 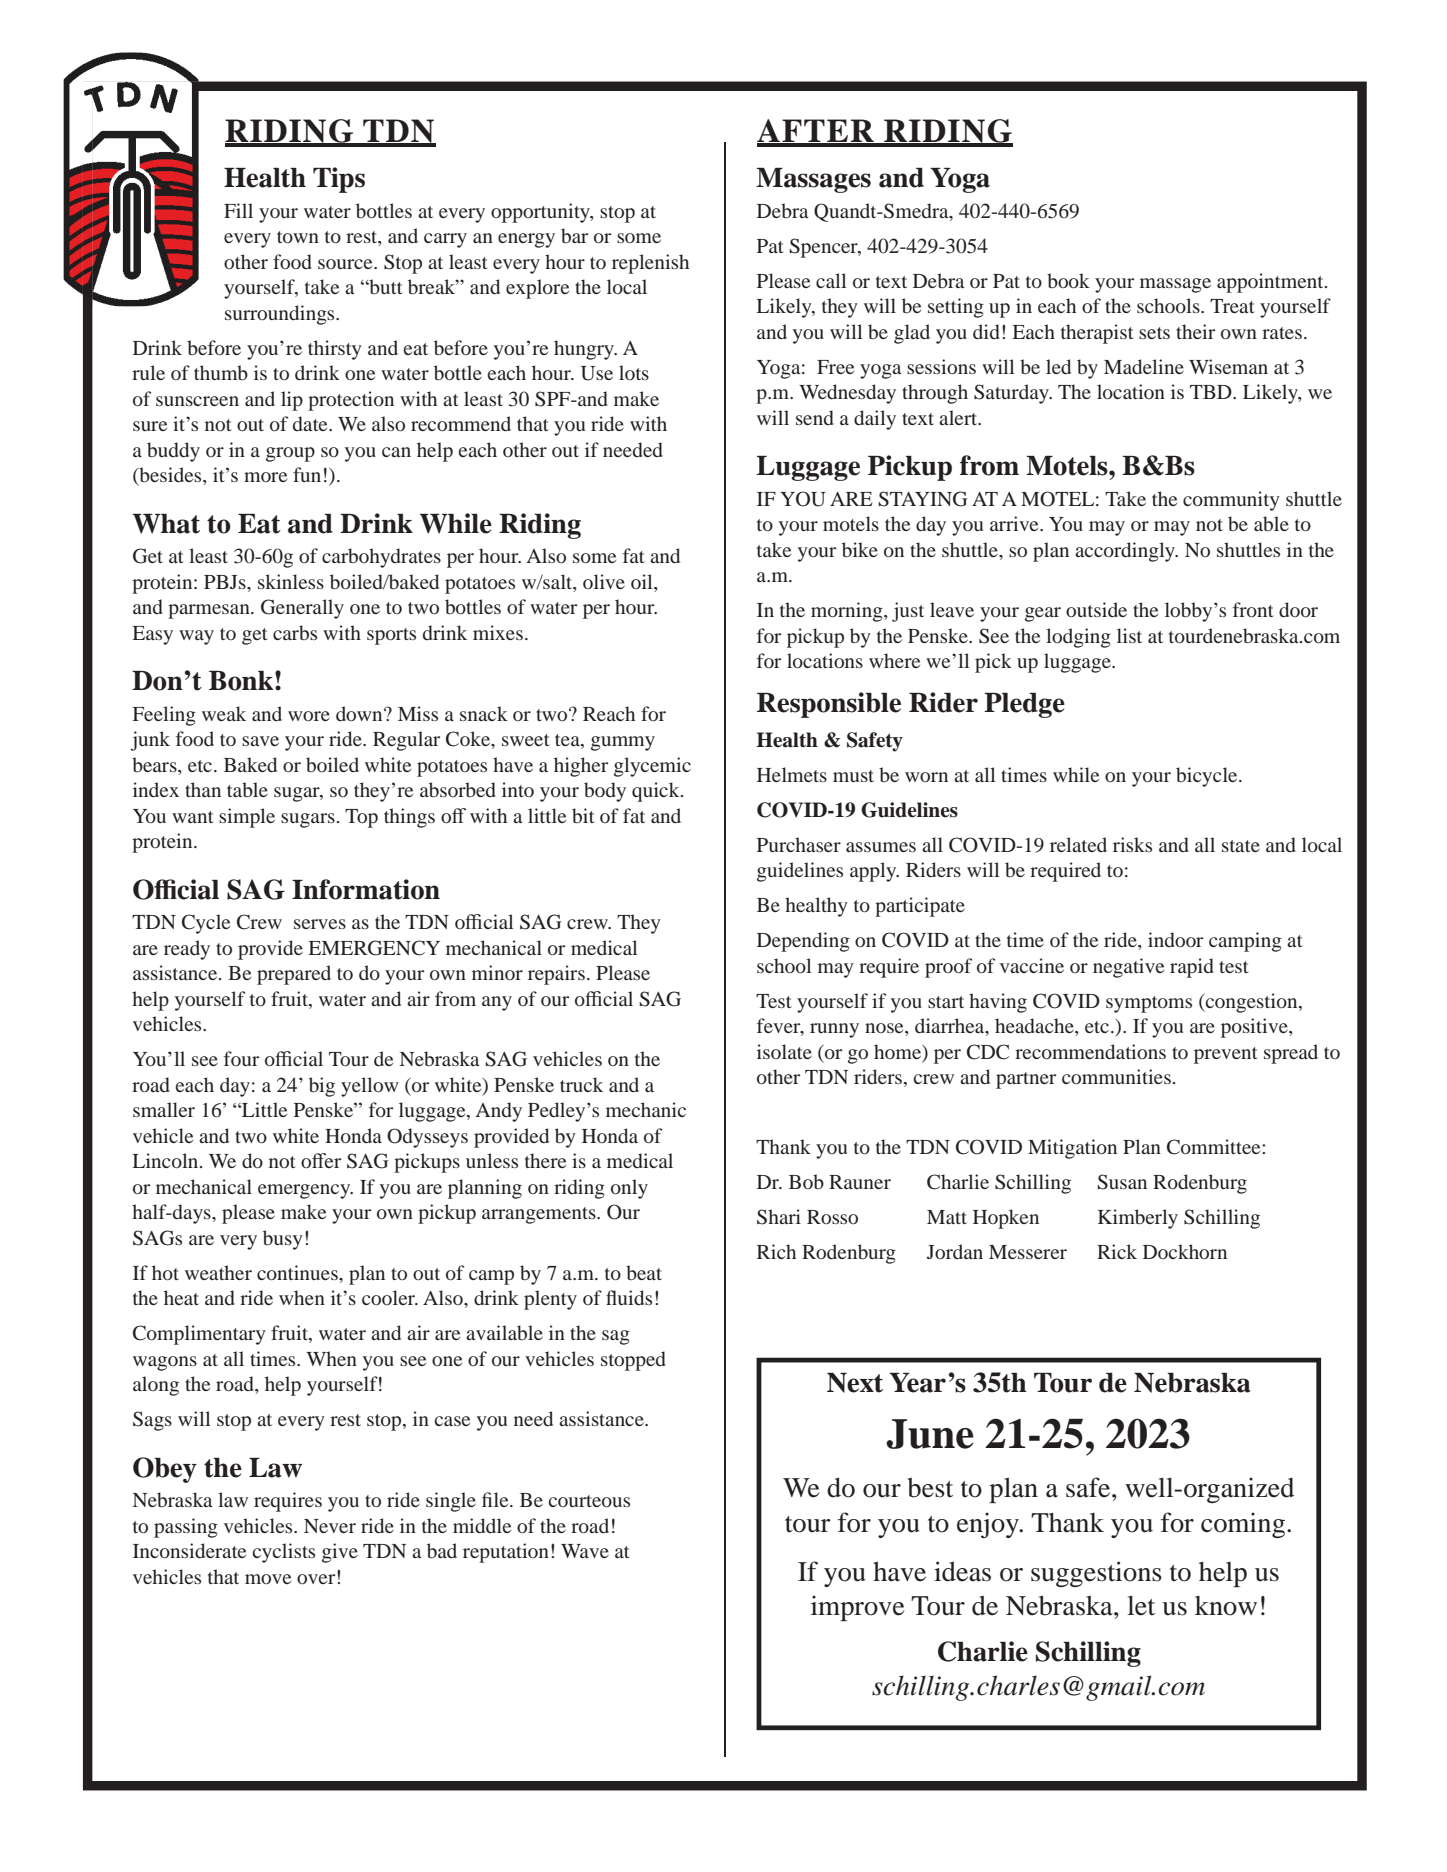 I want to click on lodging, so click(x=1078, y=638).
